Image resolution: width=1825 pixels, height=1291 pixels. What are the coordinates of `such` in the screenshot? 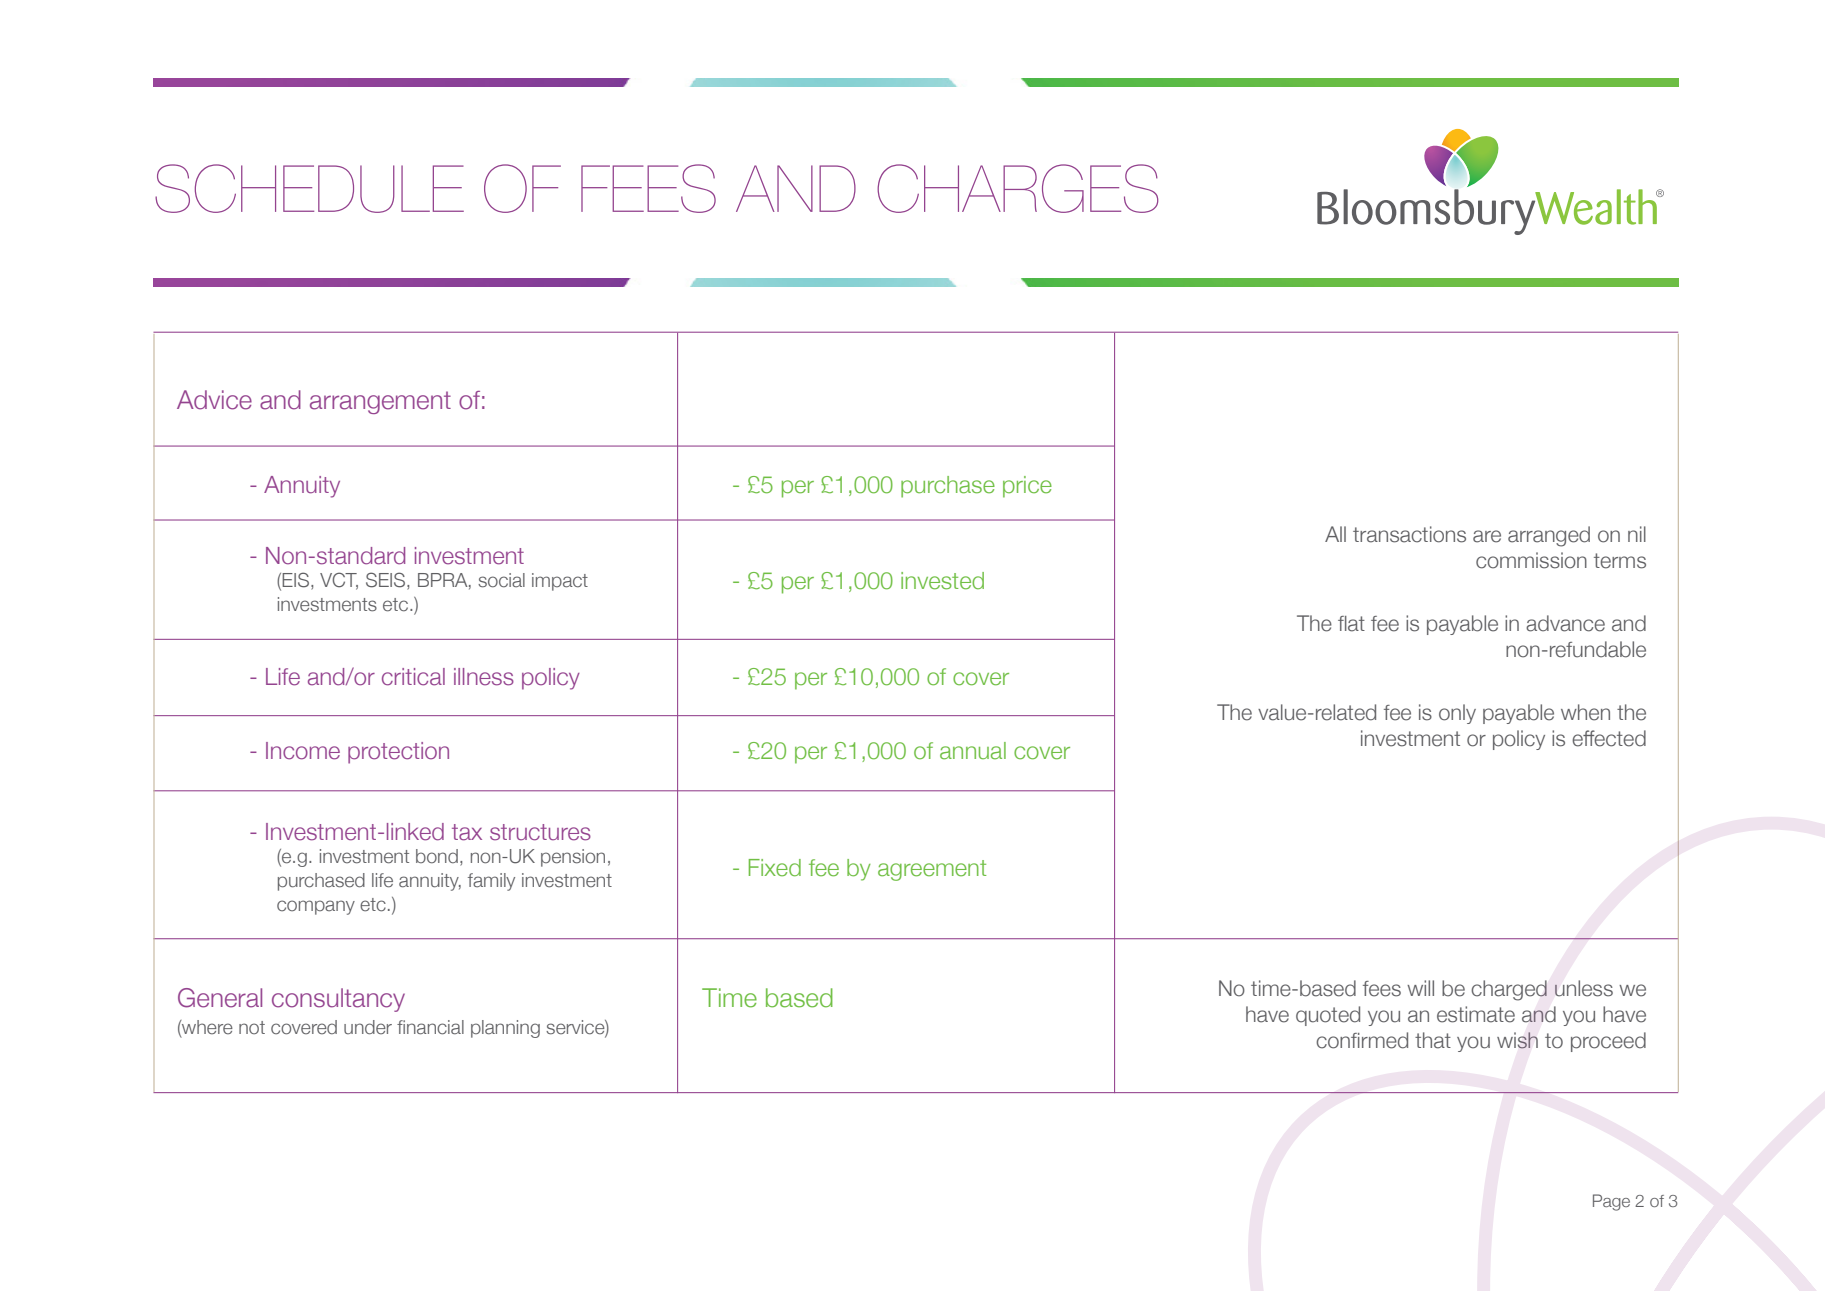 It's located at (219, 446).
